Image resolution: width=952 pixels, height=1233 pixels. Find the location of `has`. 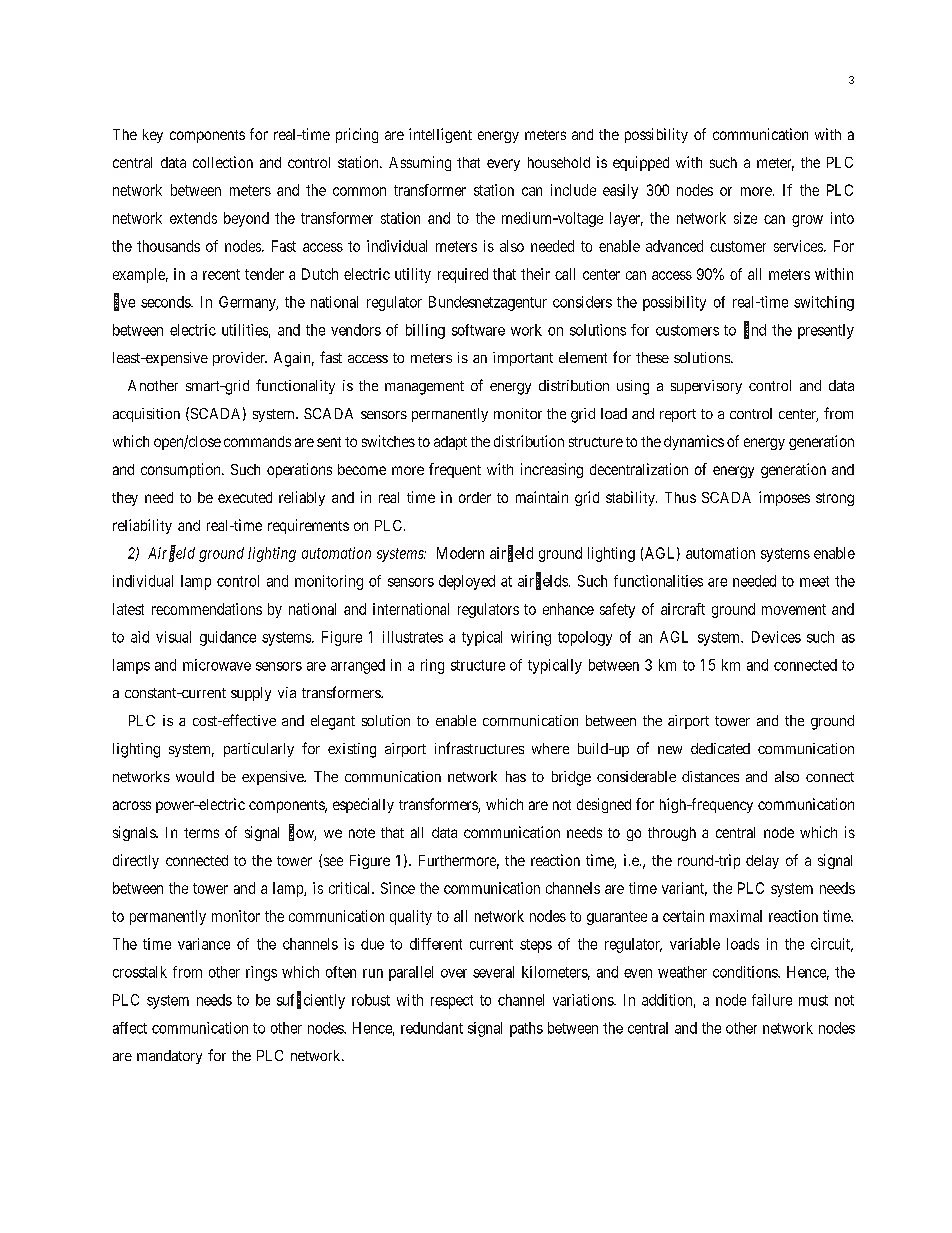

has is located at coordinates (516, 776).
